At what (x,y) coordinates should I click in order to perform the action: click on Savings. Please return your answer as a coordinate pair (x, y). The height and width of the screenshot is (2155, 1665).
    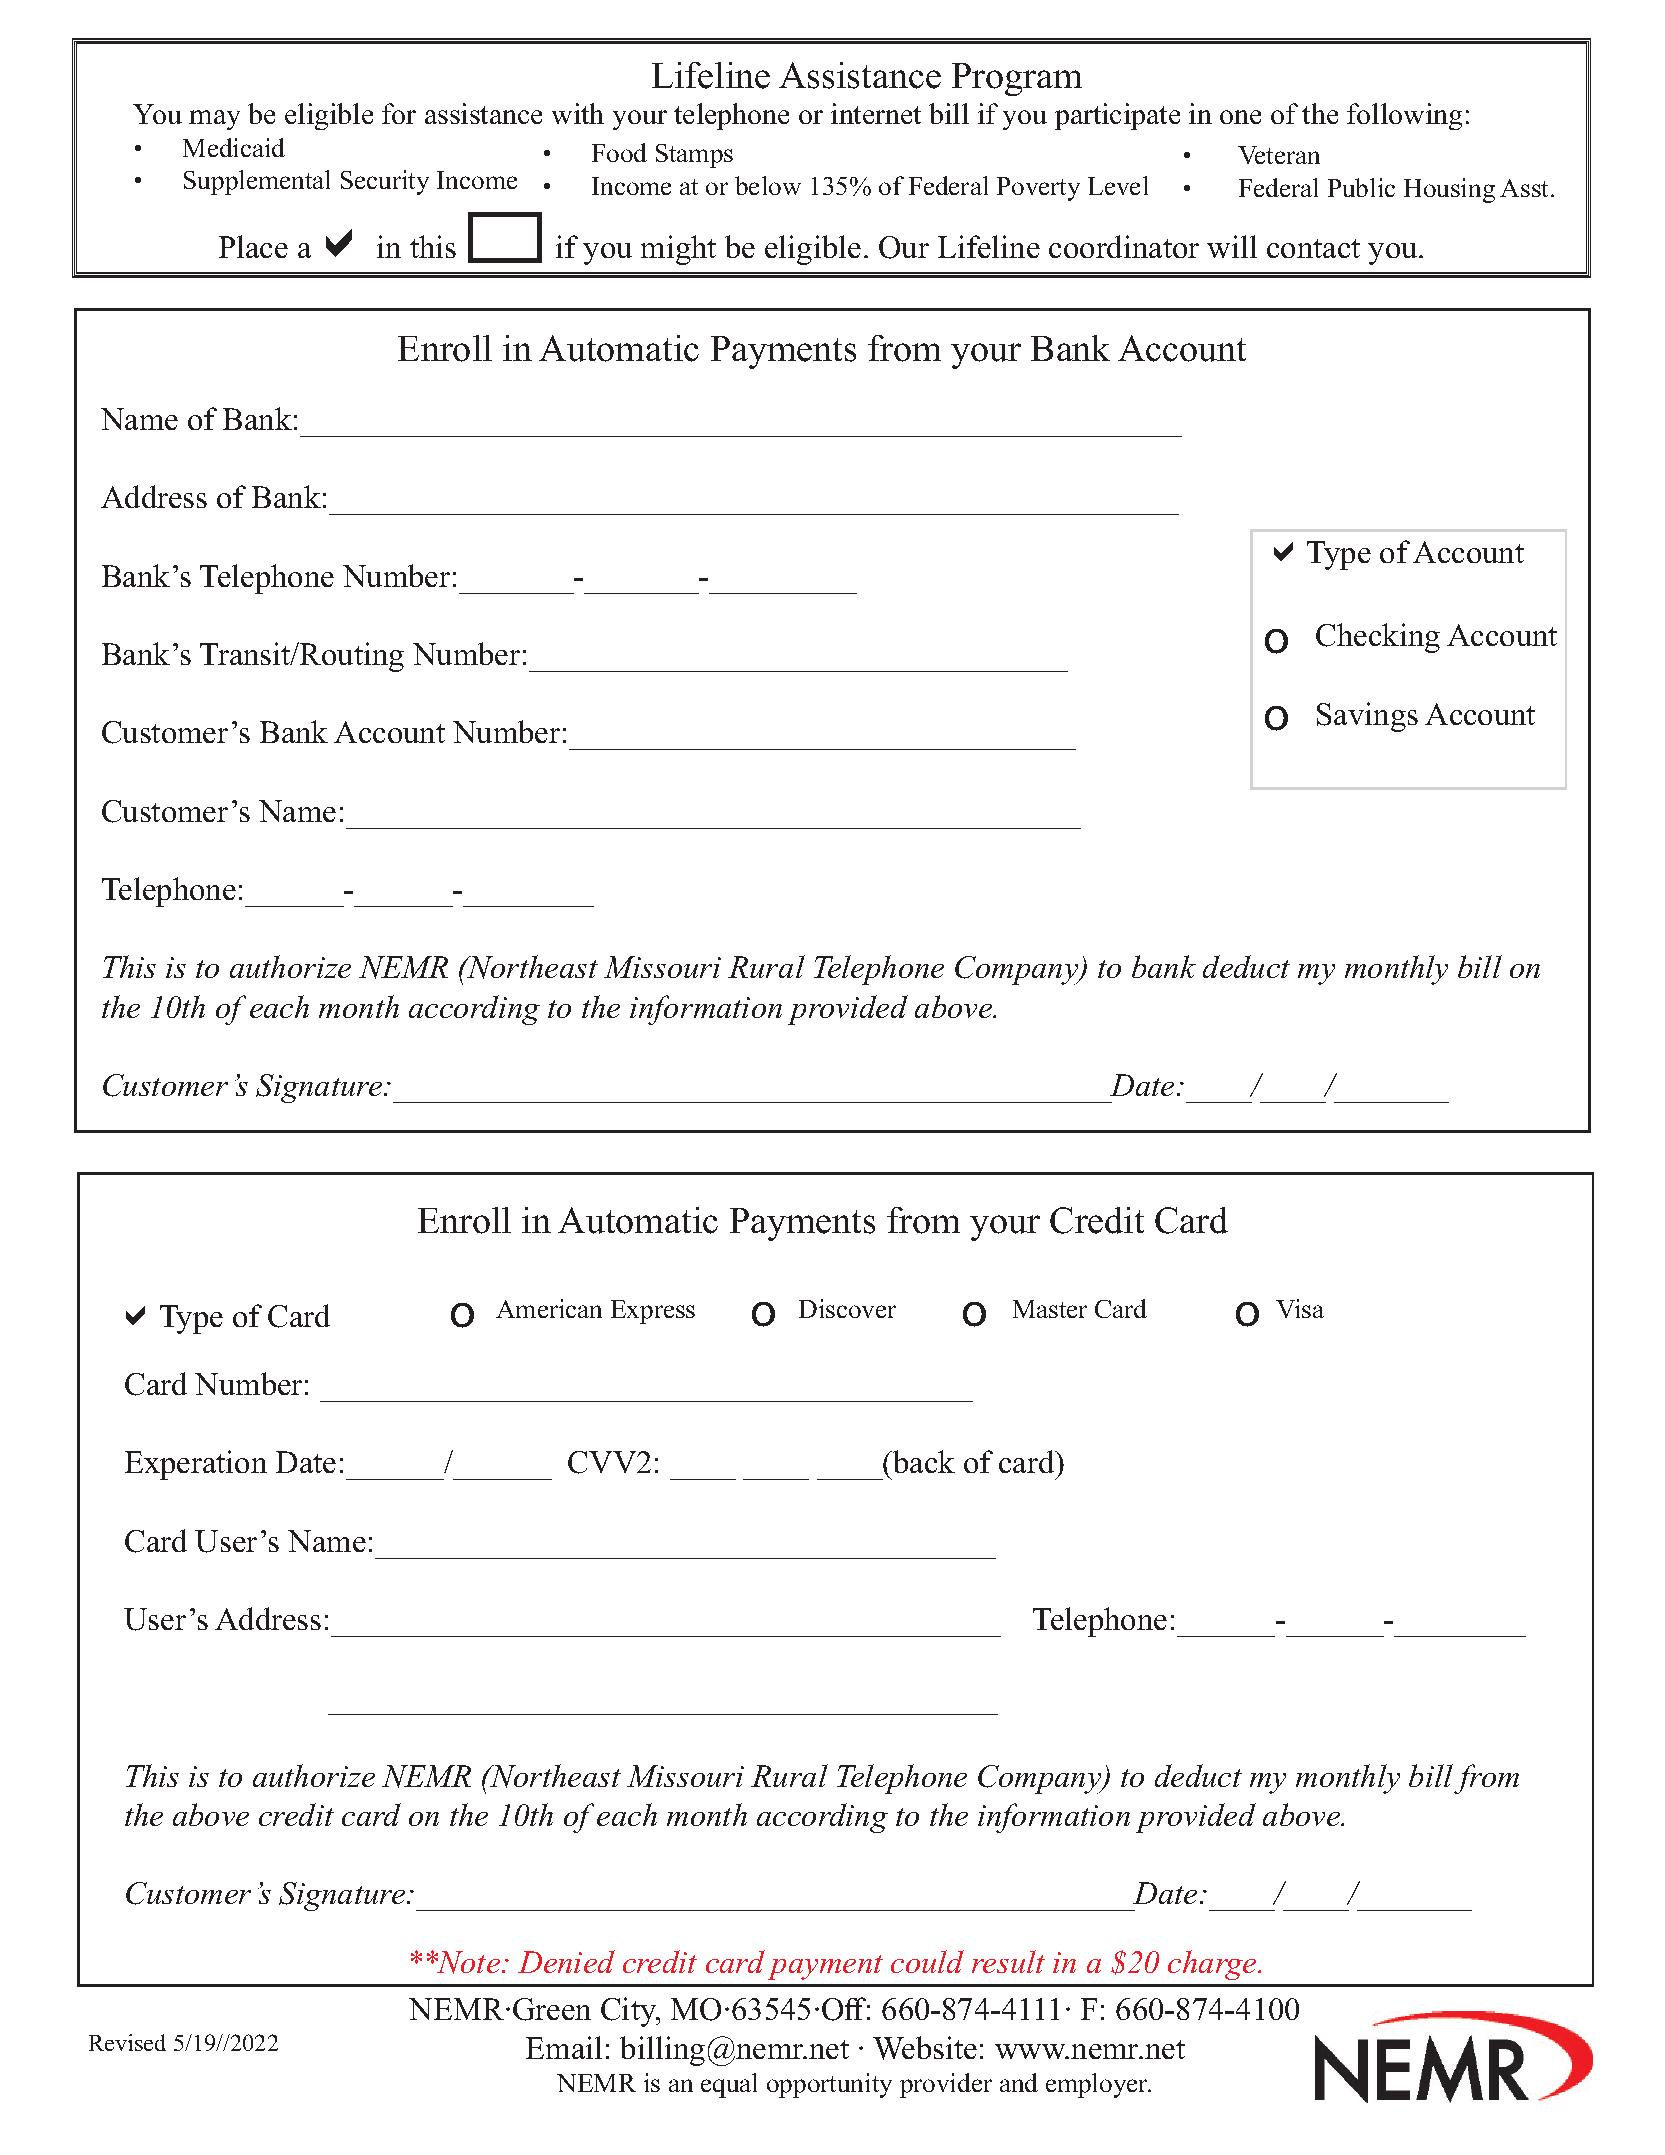
    Looking at the image, I should click on (1367, 717).
